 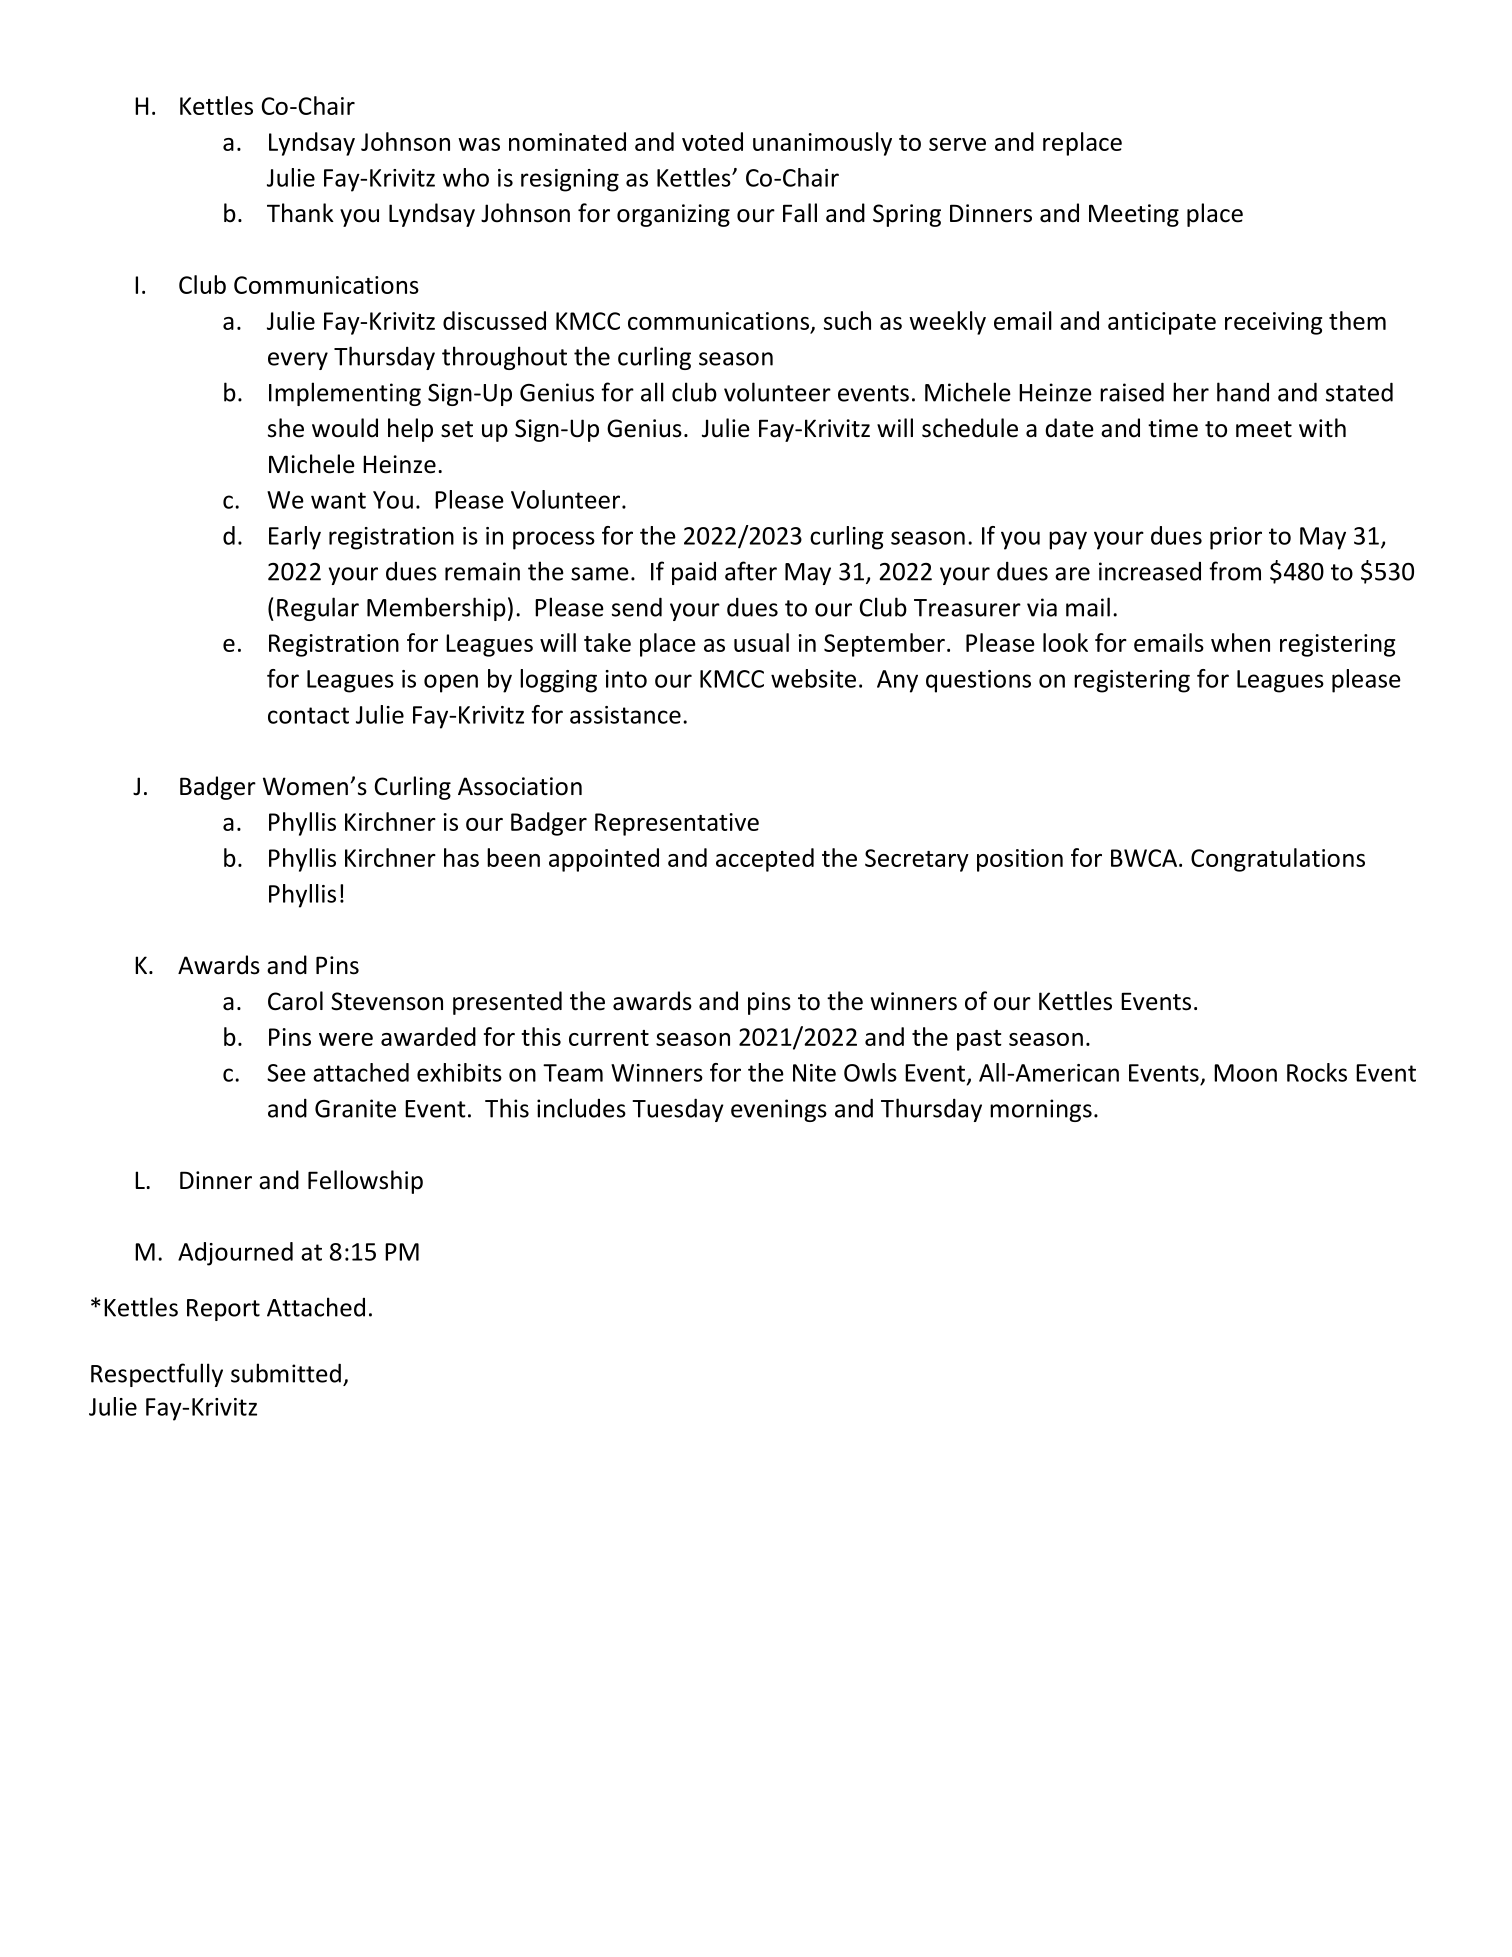 I want to click on Carol, so click(x=295, y=1001).
